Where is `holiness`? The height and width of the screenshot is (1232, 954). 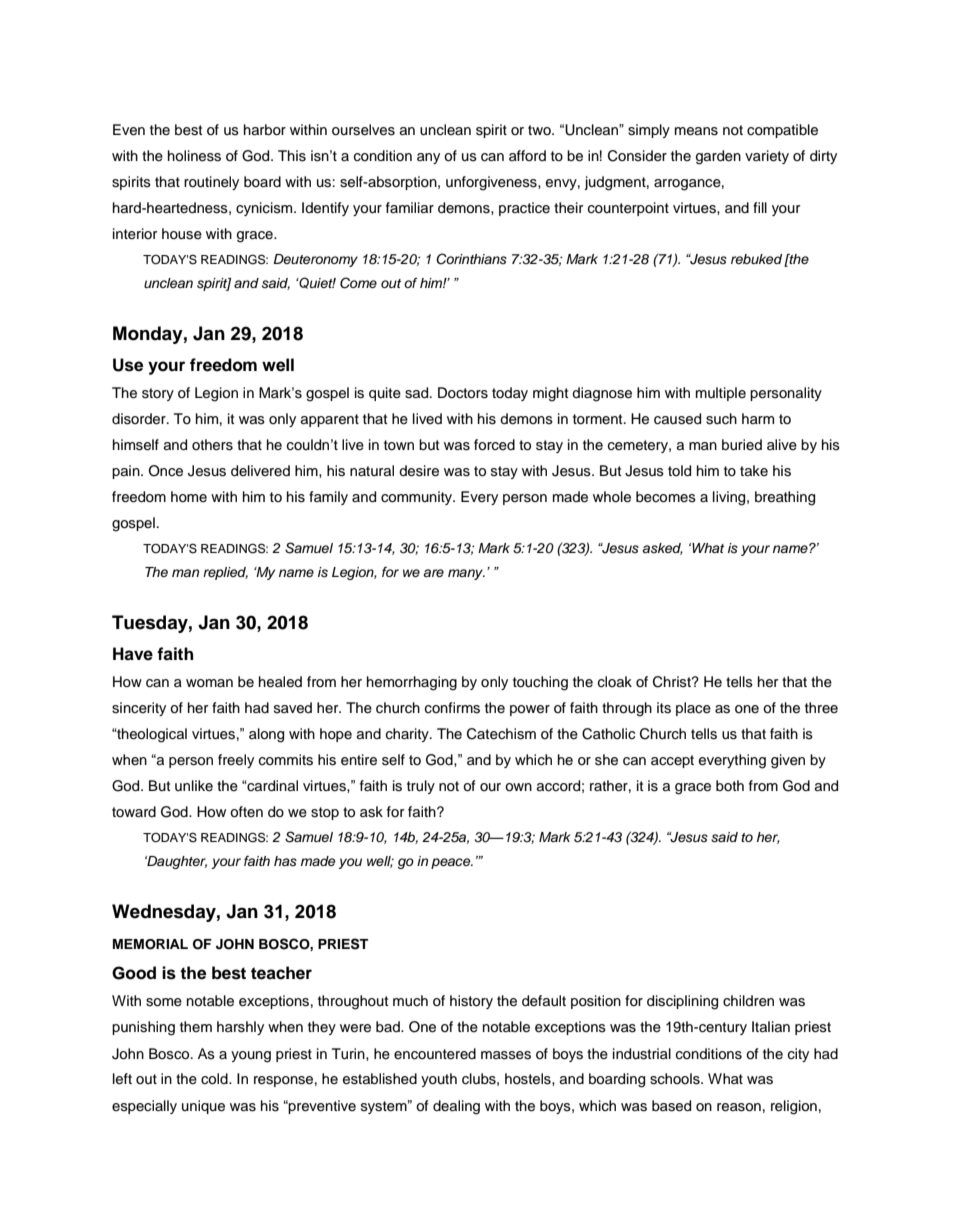
holiness is located at coordinates (194, 156).
